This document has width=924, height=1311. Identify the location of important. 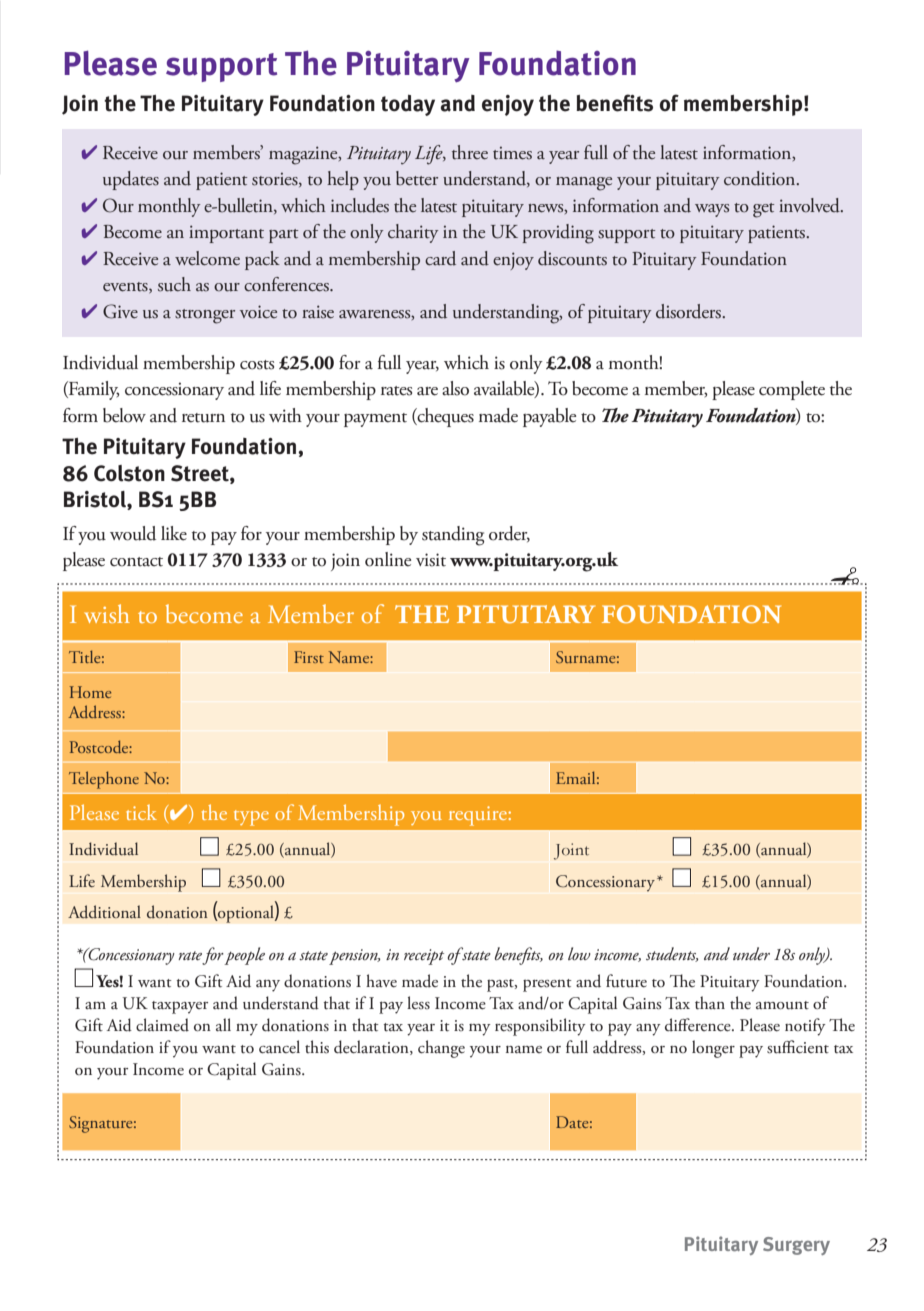
(226, 234).
